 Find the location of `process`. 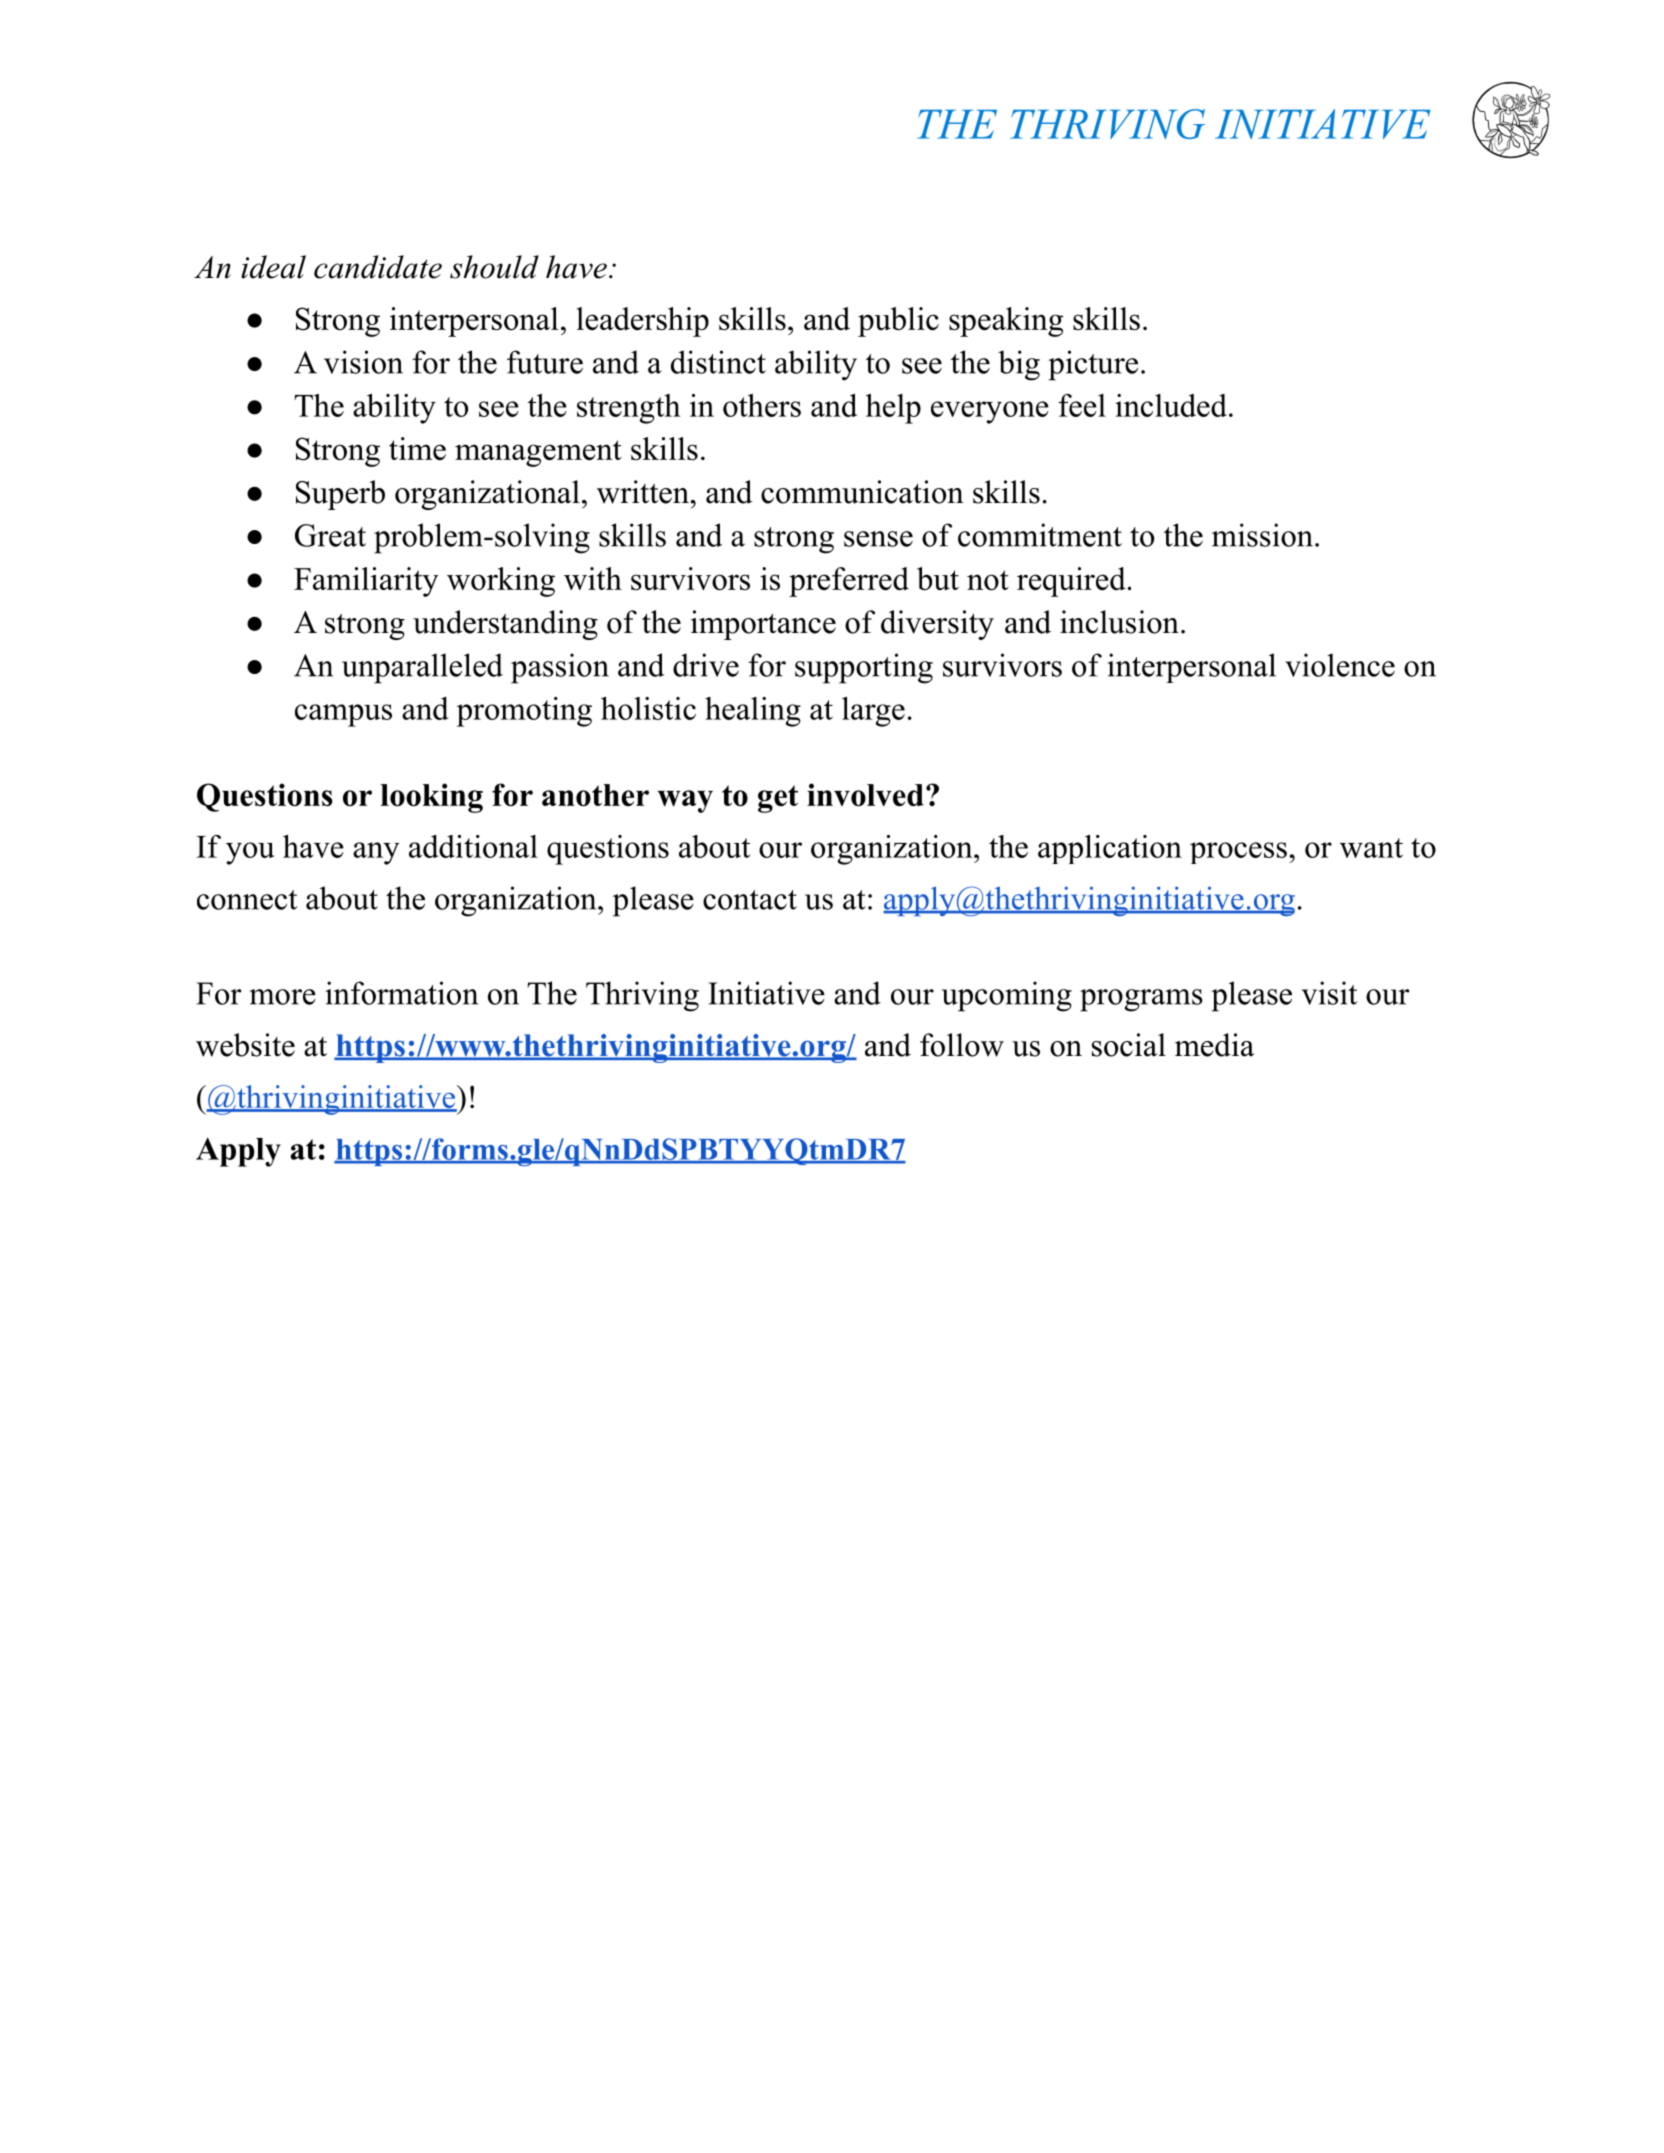

process is located at coordinates (1238, 853).
